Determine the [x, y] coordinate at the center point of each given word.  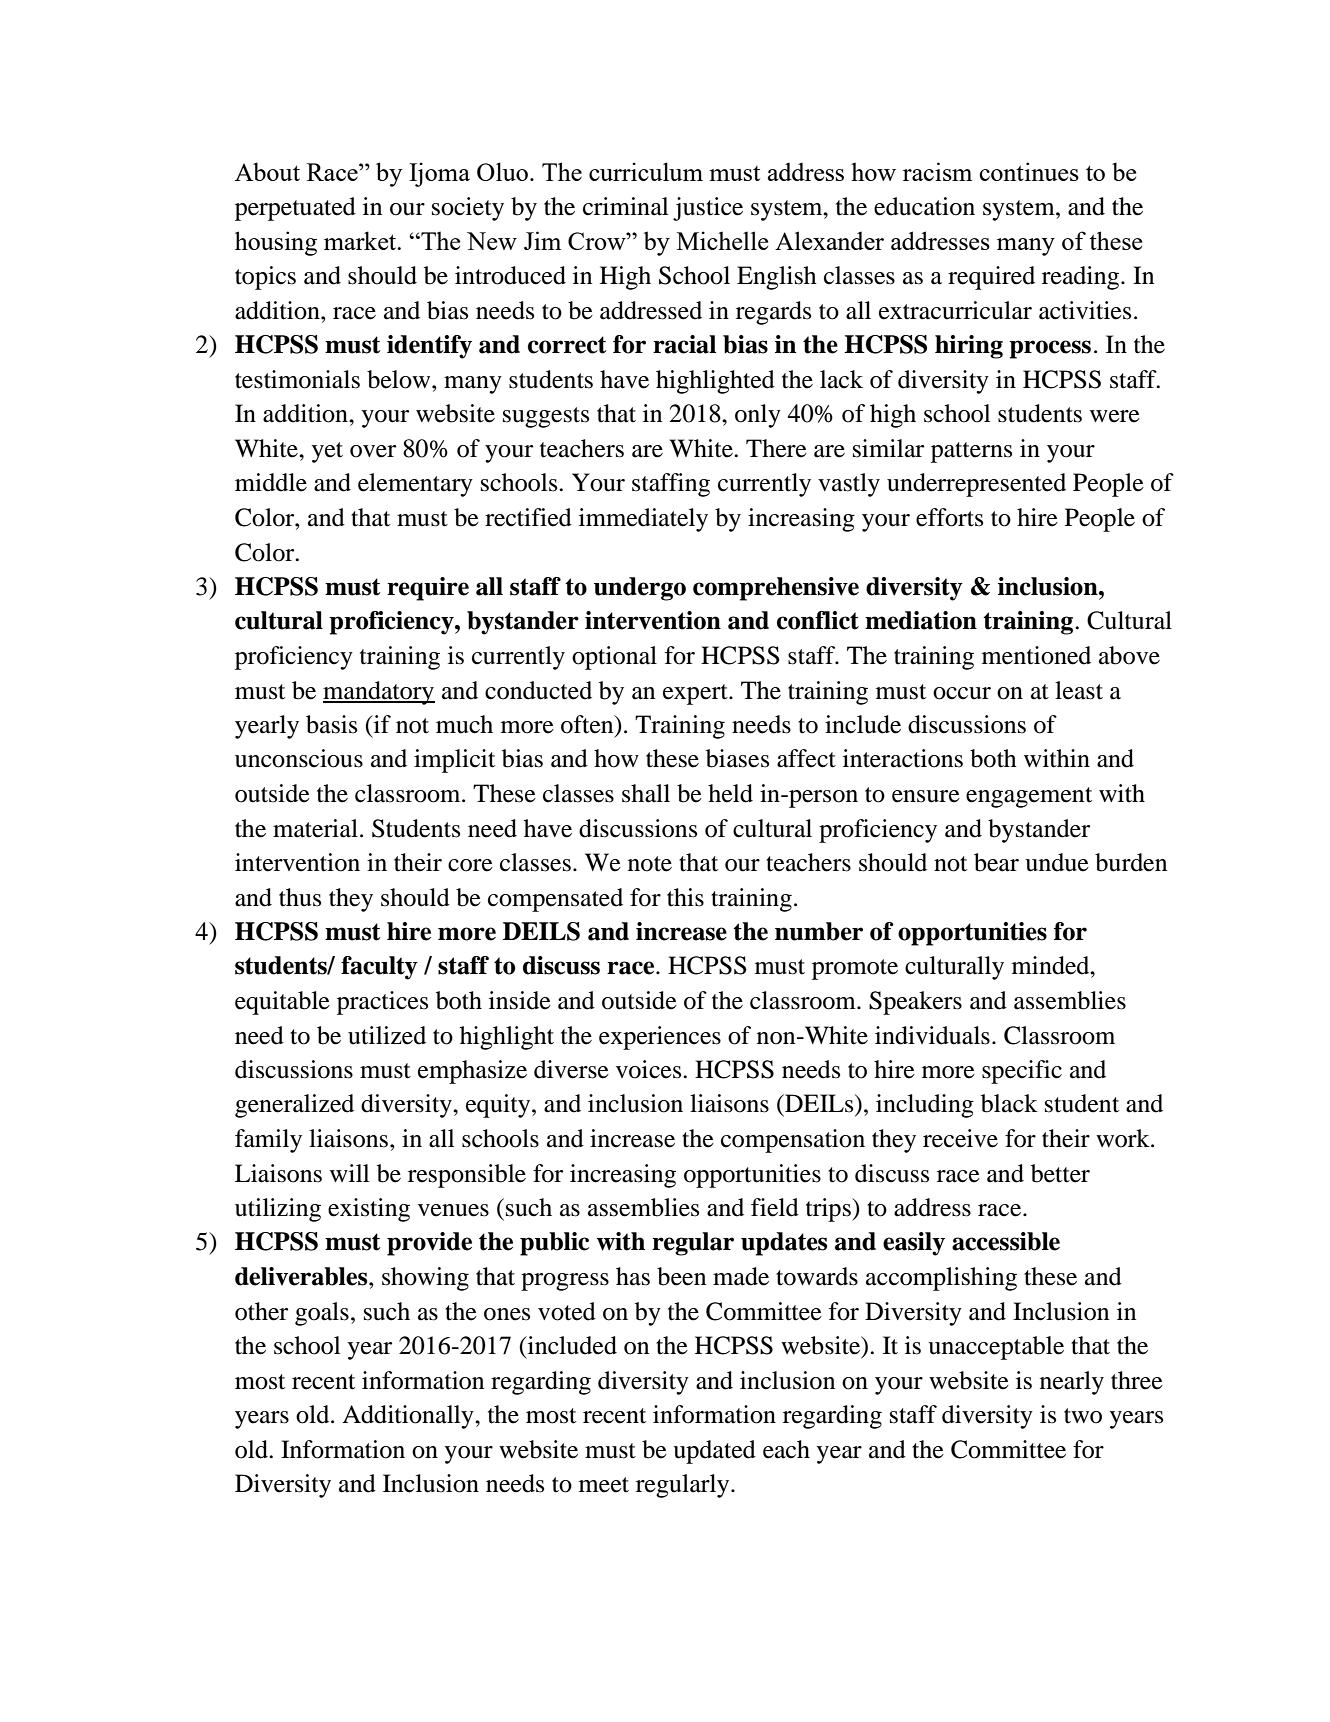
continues [1029, 171]
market [361, 240]
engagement [1029, 797]
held [730, 793]
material [315, 828]
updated [714, 1452]
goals [322, 1314]
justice [708, 209]
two [1083, 1416]
